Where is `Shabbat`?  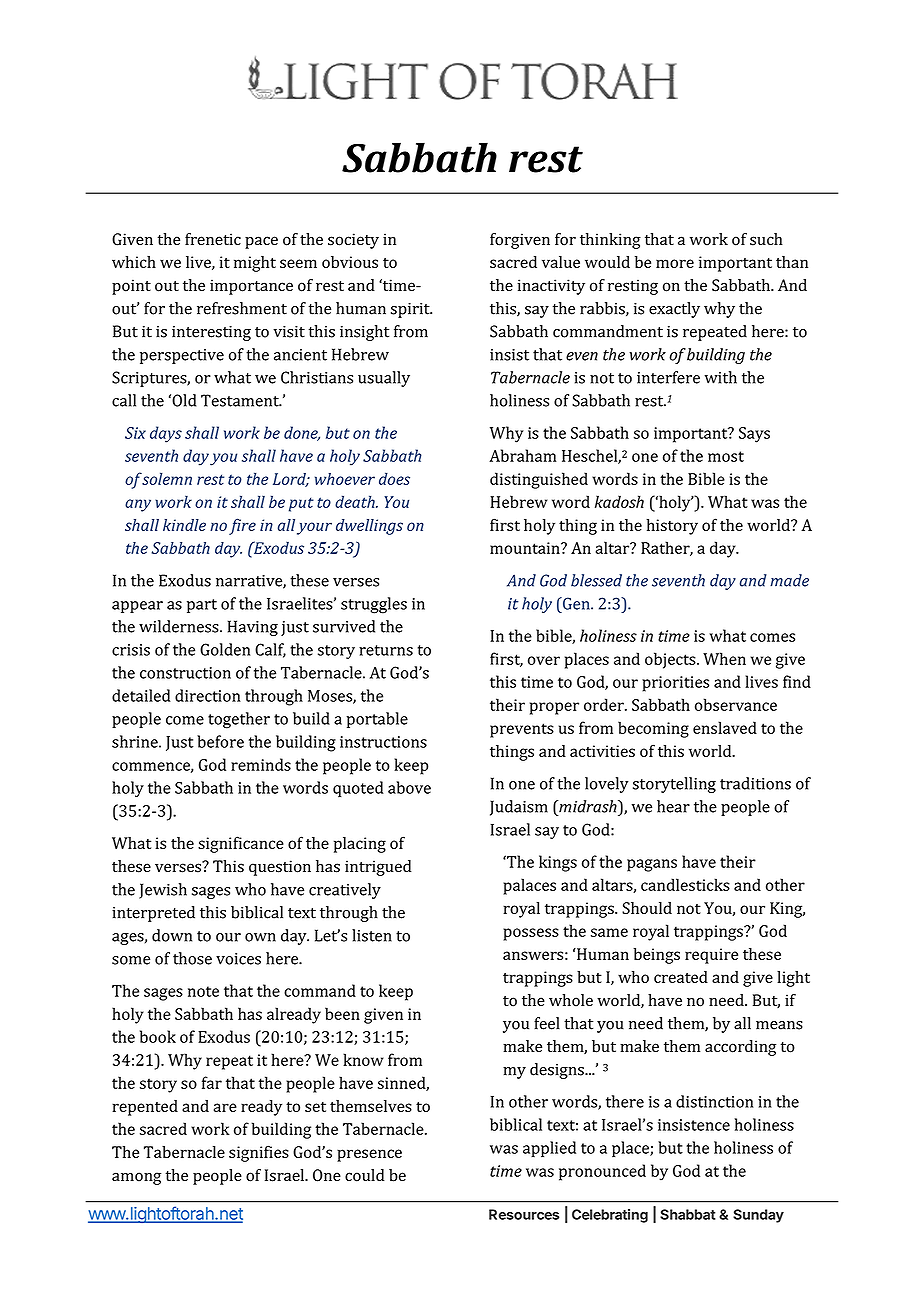
Shabbat is located at coordinates (687, 1214).
